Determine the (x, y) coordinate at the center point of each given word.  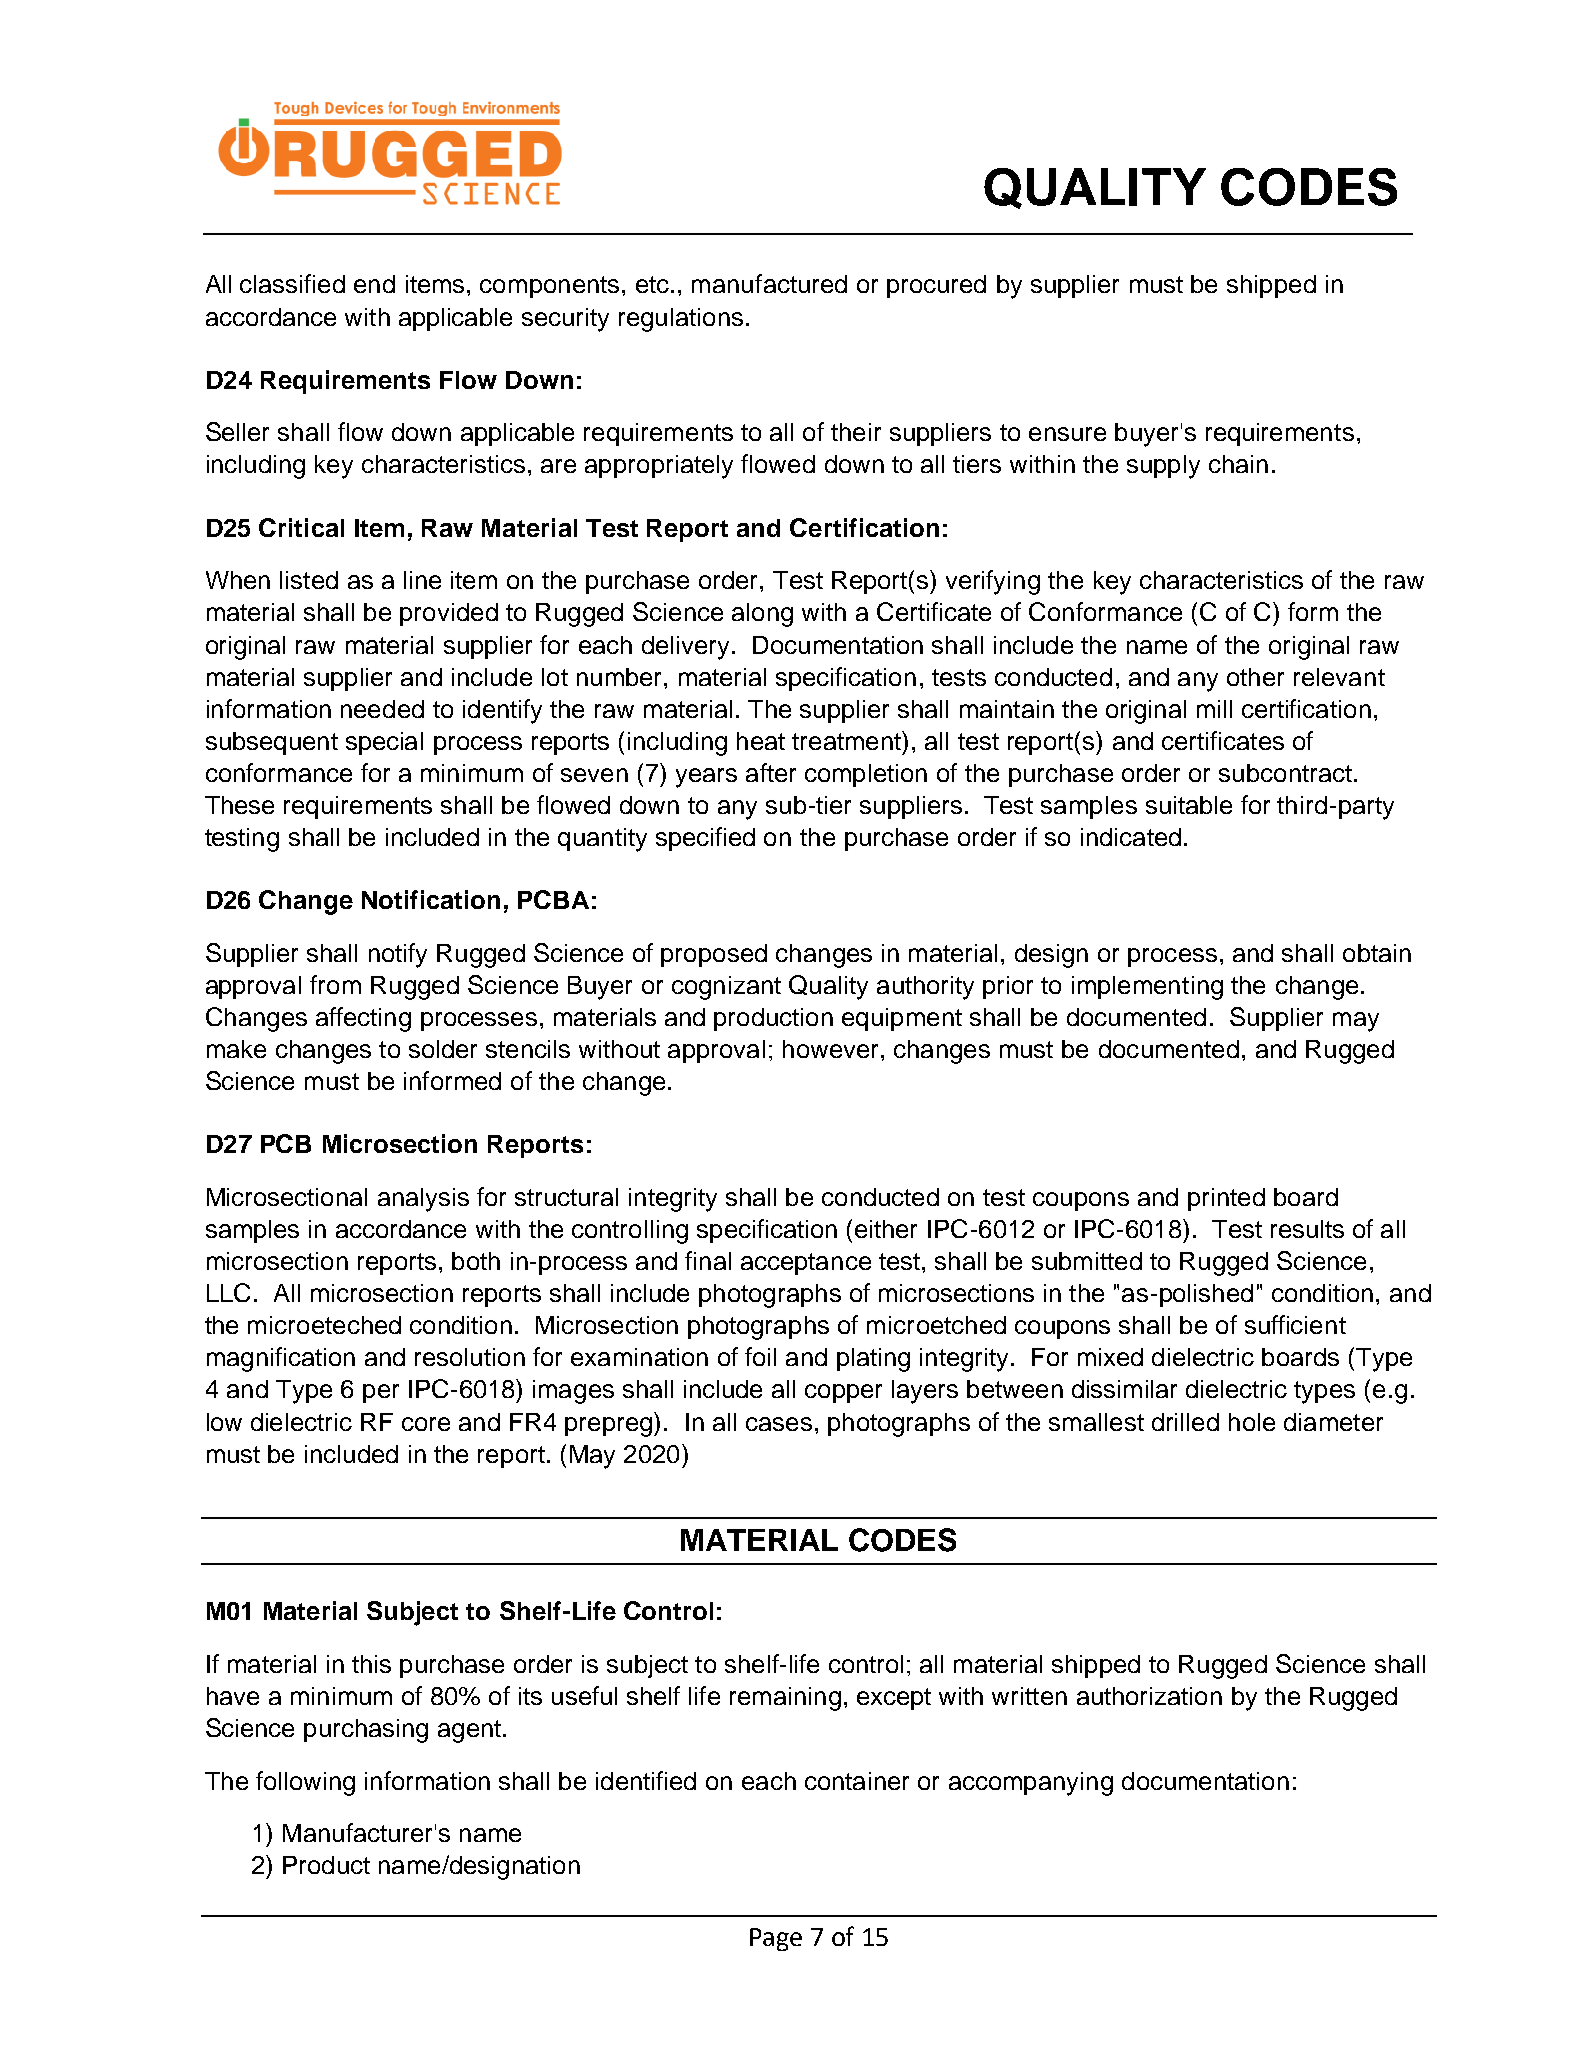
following (305, 1783)
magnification (281, 1359)
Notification (431, 899)
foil (760, 1356)
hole (1252, 1422)
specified (705, 839)
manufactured (769, 283)
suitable (1189, 805)
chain (1238, 464)
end (374, 284)
